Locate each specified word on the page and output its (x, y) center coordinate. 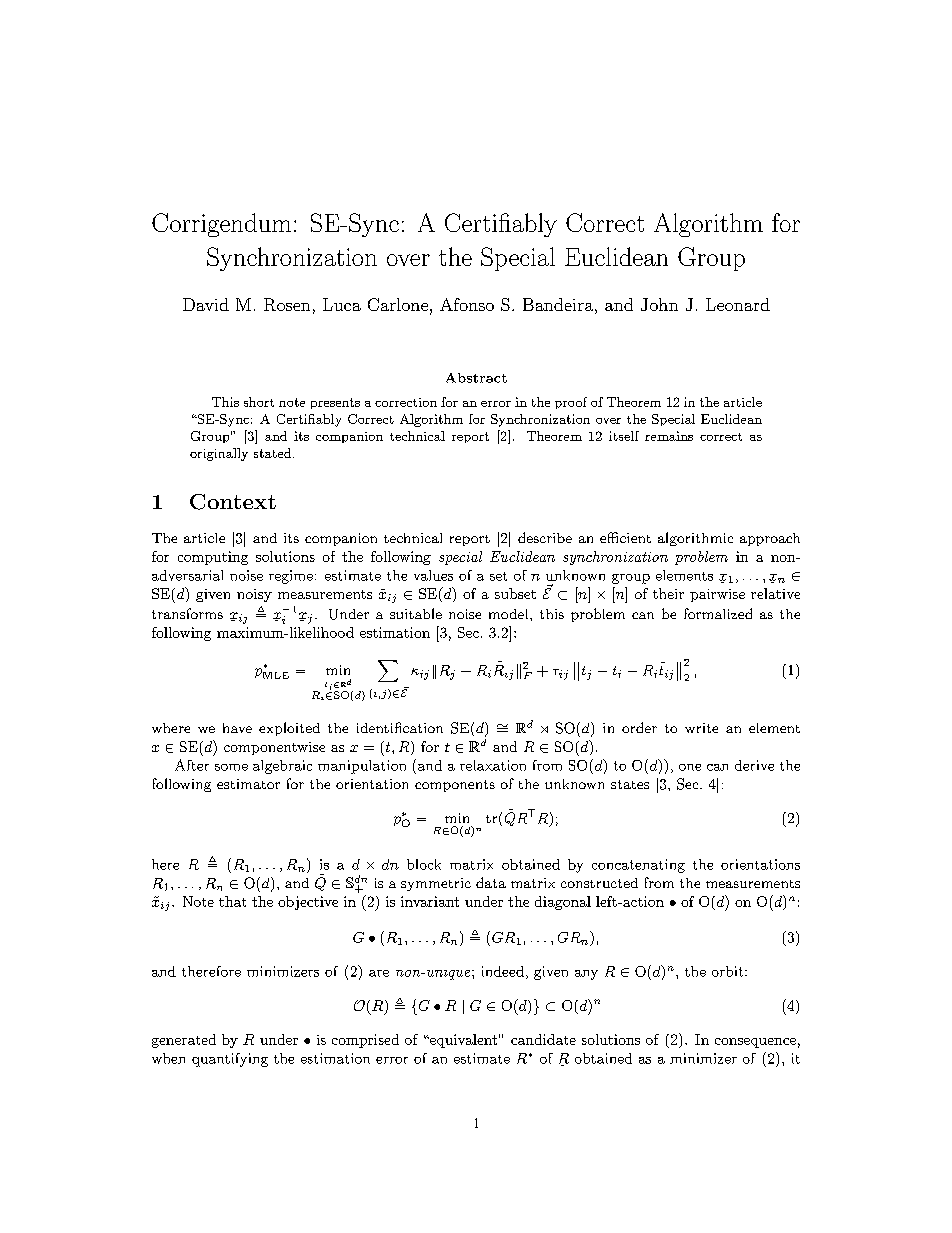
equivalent (462, 1041)
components (455, 786)
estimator (248, 784)
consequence (755, 1043)
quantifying (230, 1060)
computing (213, 558)
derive (754, 765)
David (206, 304)
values (433, 575)
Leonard (738, 304)
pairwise (717, 595)
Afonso (467, 304)
